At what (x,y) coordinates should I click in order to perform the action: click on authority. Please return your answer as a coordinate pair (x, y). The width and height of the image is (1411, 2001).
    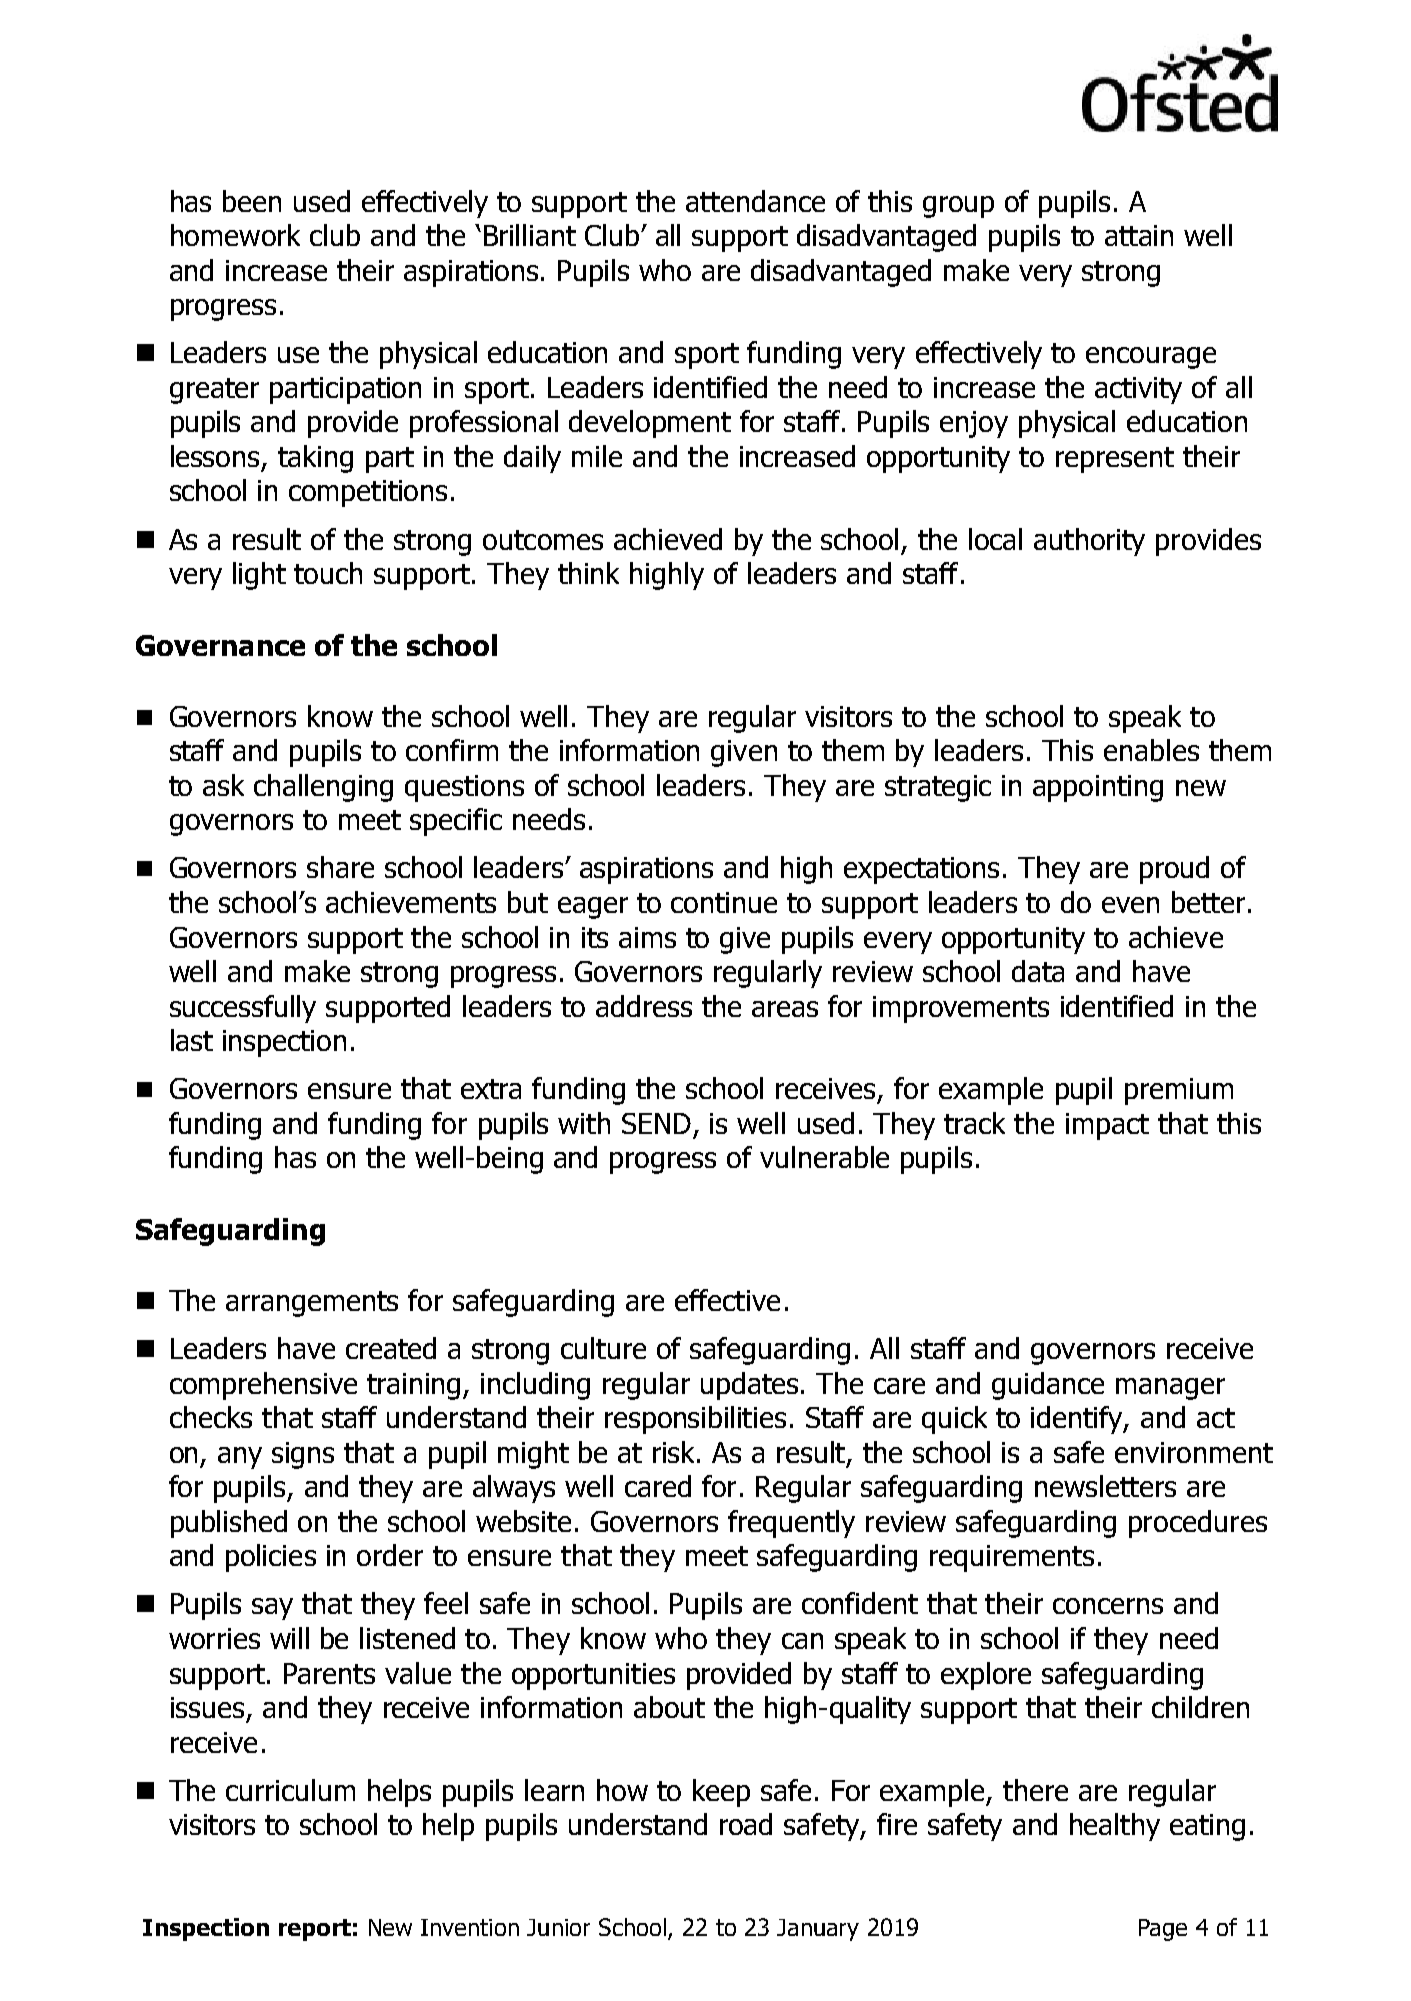
    Looking at the image, I should click on (1089, 542).
